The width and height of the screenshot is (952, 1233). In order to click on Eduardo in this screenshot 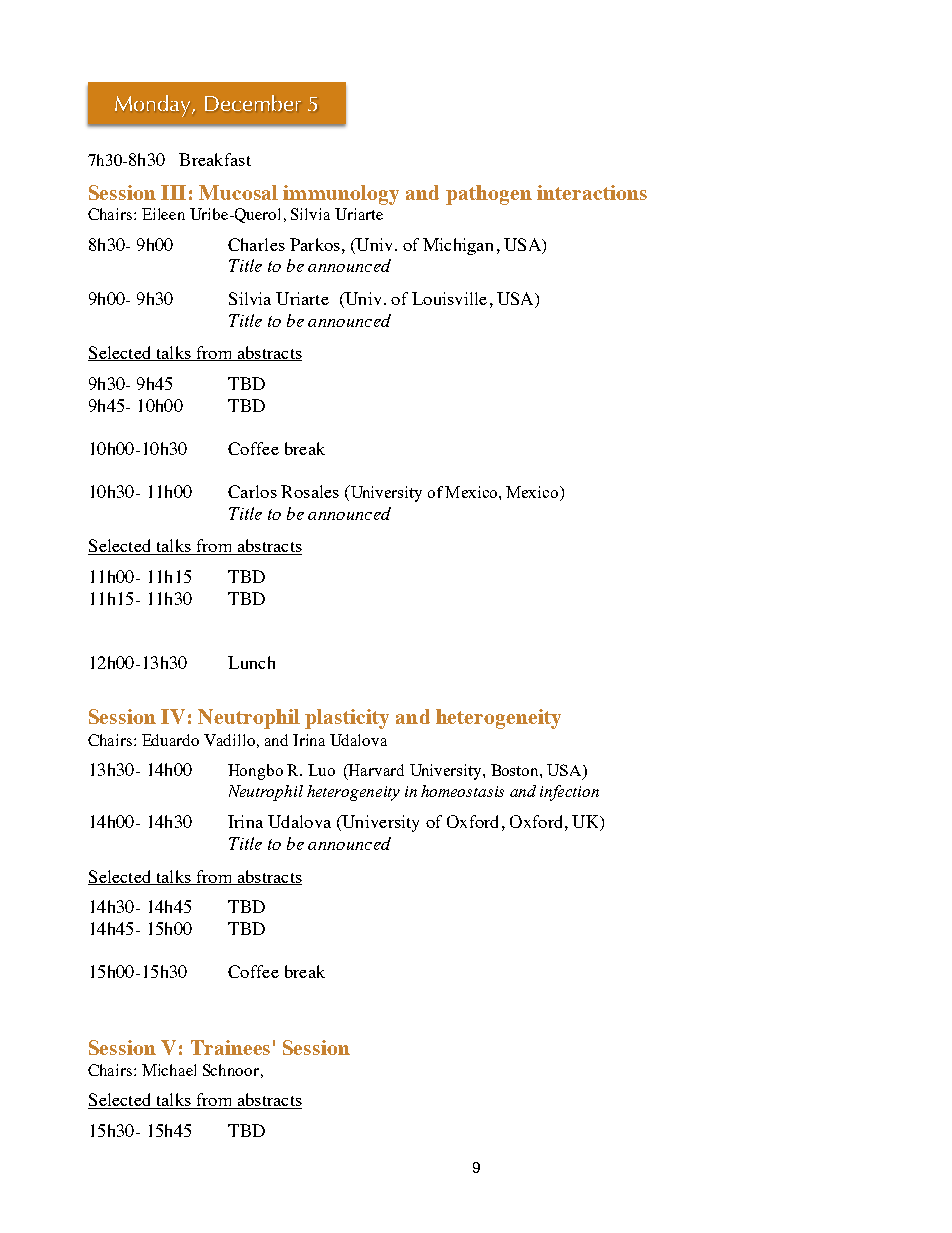, I will do `click(170, 740)`.
